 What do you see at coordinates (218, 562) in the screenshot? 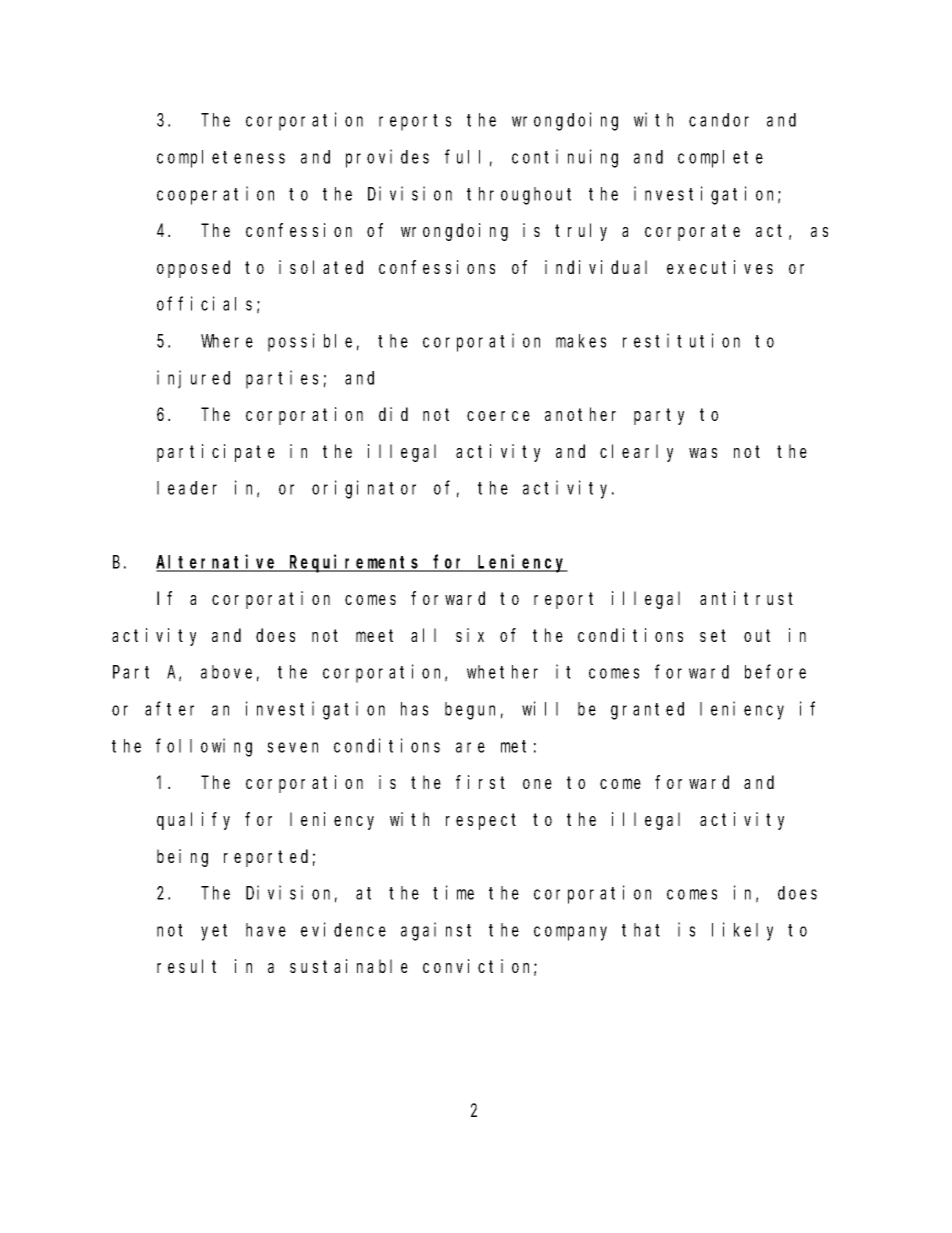
I see `Alternative` at bounding box center [218, 562].
